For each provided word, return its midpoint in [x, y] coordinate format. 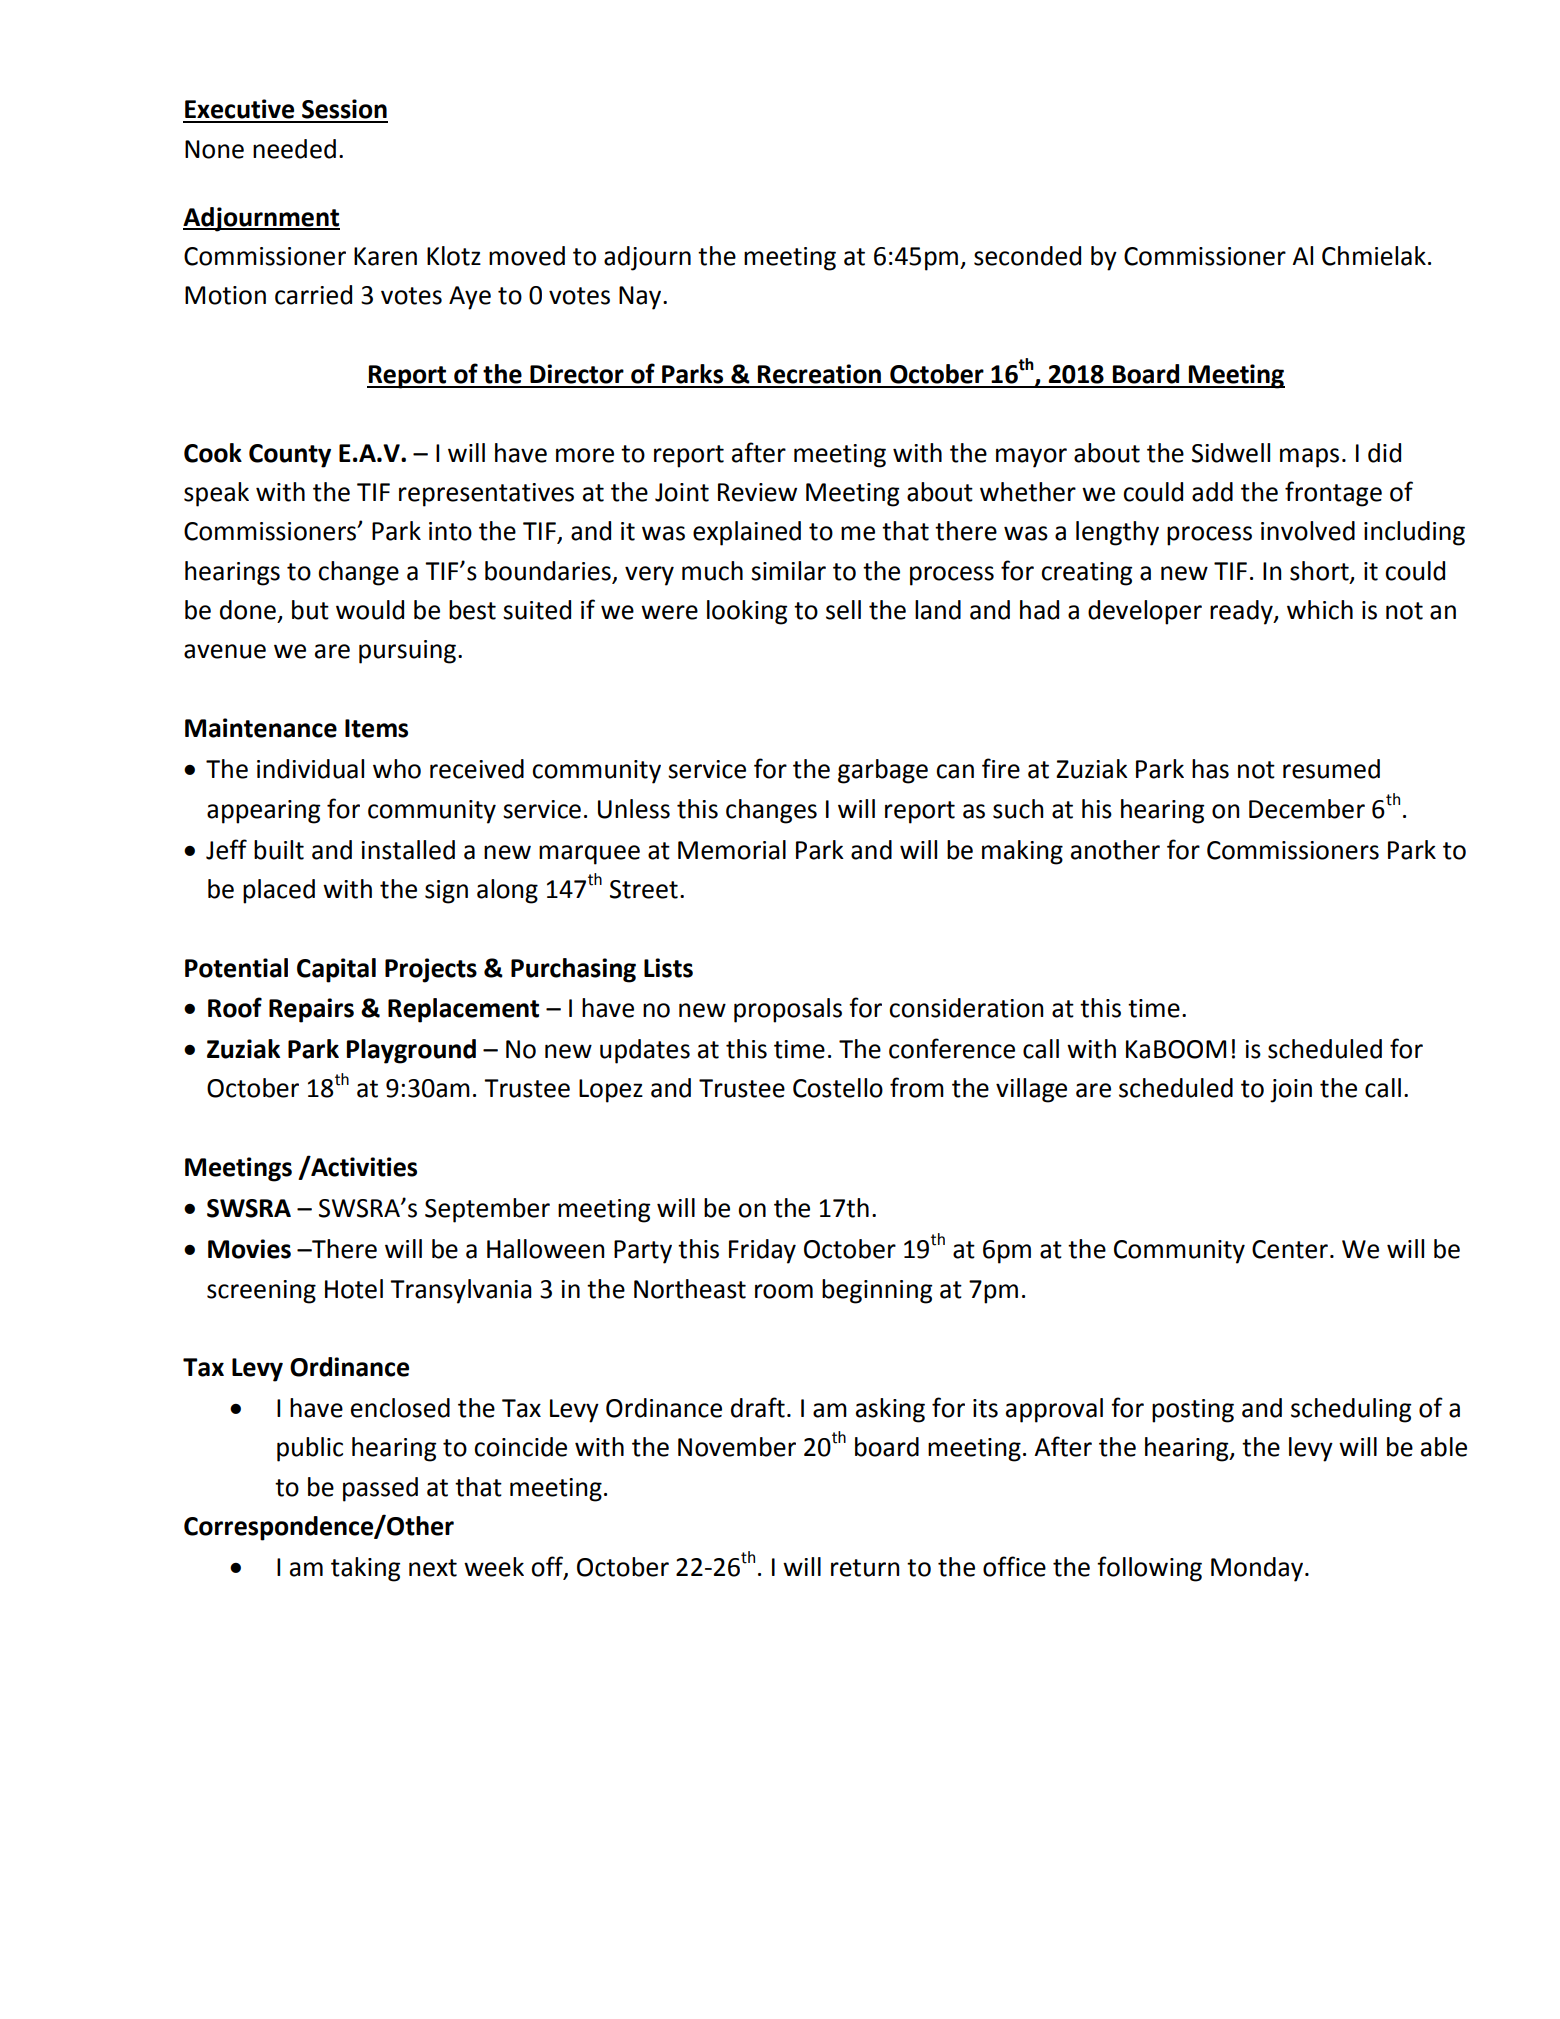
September [487, 1210]
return [865, 1568]
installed [408, 850]
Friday [762, 1251]
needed [294, 149]
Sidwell [1231, 453]
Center [1290, 1249]
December [1307, 809]
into [450, 531]
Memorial [732, 850]
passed [380, 1489]
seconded [1027, 256]
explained [747, 533]
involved [1308, 531]
